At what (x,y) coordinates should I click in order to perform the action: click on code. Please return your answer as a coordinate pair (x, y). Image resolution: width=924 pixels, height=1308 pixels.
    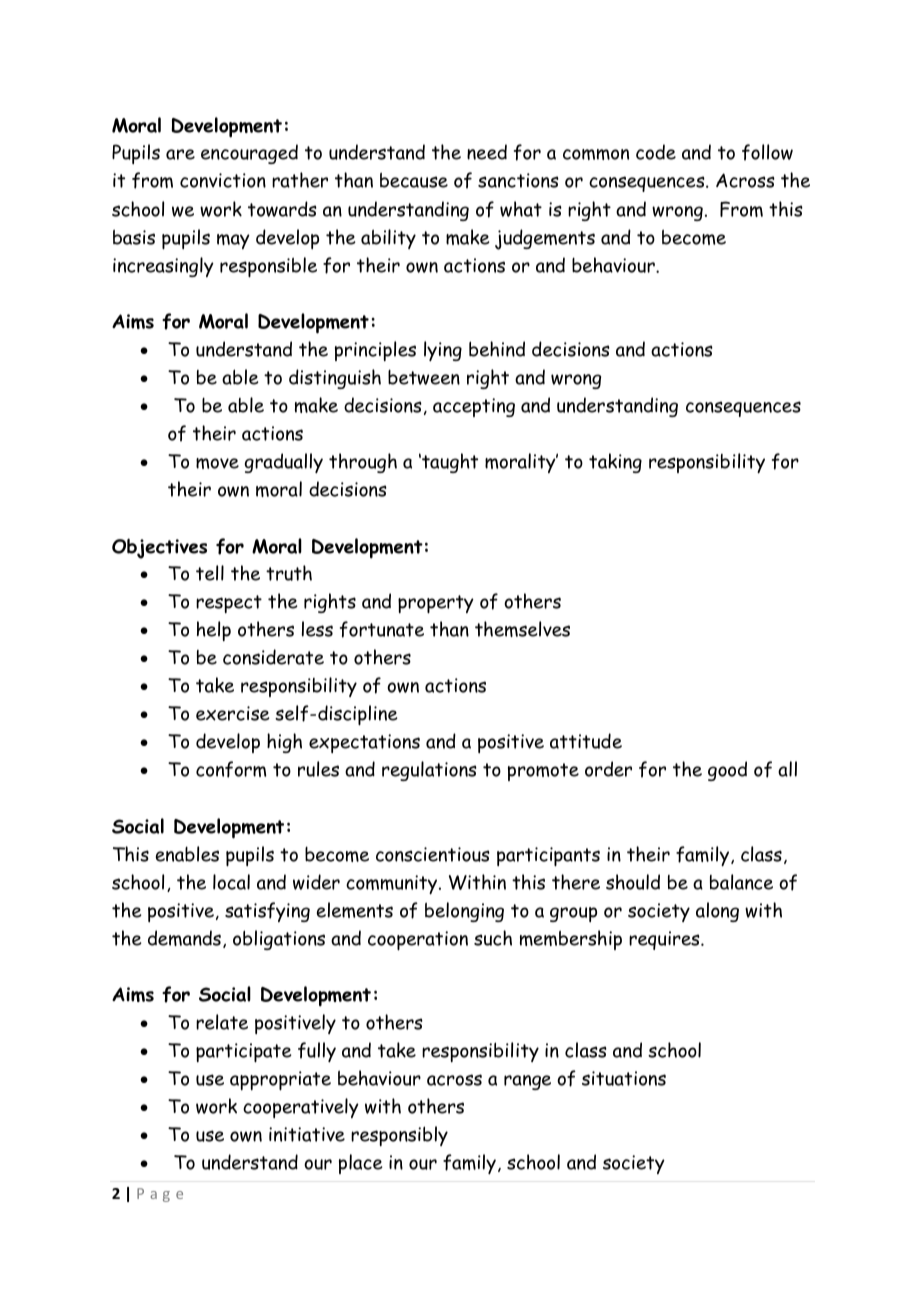
    Looking at the image, I should click on (656, 152).
